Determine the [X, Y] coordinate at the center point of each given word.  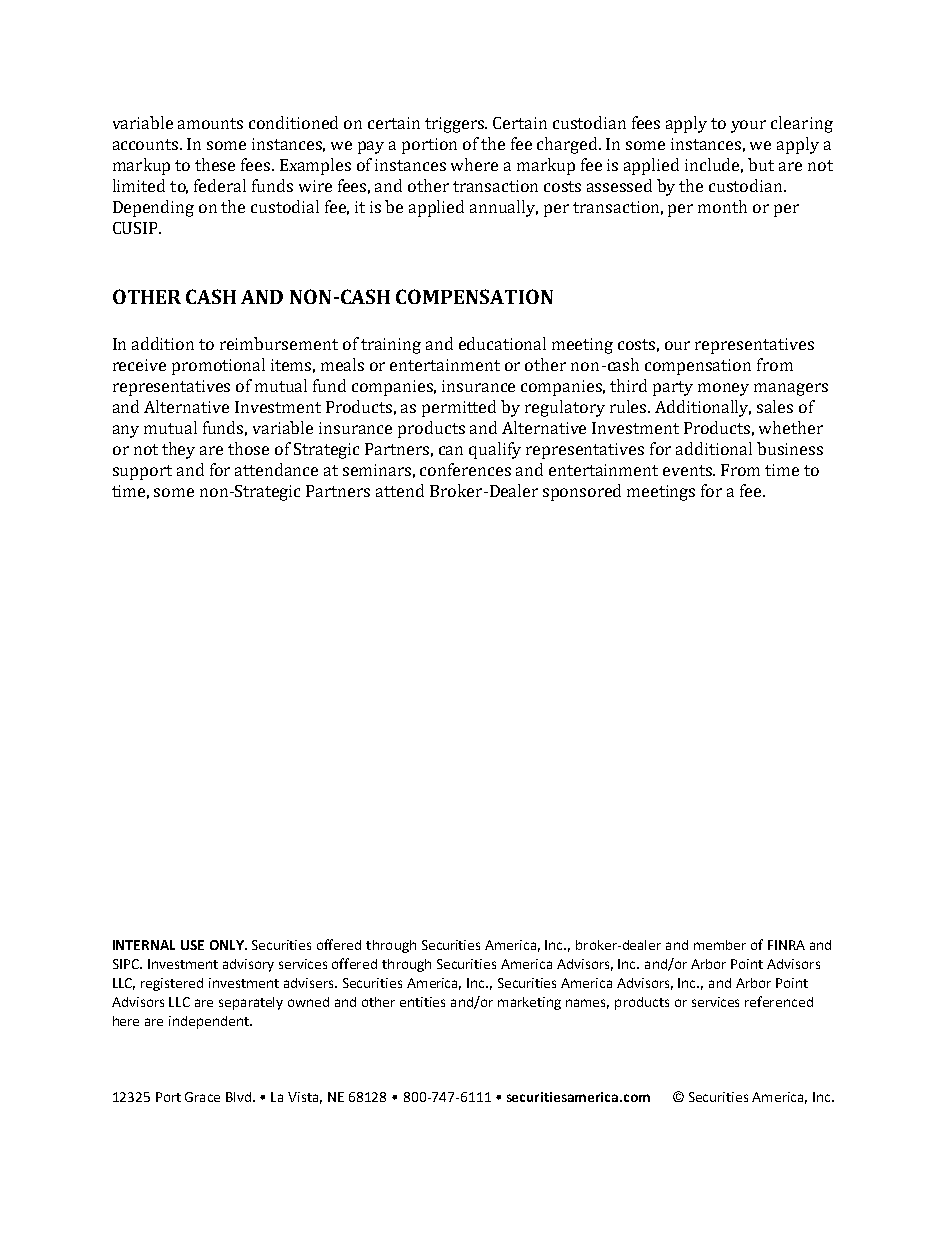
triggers [456, 125]
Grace [202, 1097]
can [451, 450]
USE [192, 945]
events [689, 470]
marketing [529, 1003]
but [761, 164]
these [215, 164]
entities [422, 1002]
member [720, 945]
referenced [779, 1001]
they [178, 450]
